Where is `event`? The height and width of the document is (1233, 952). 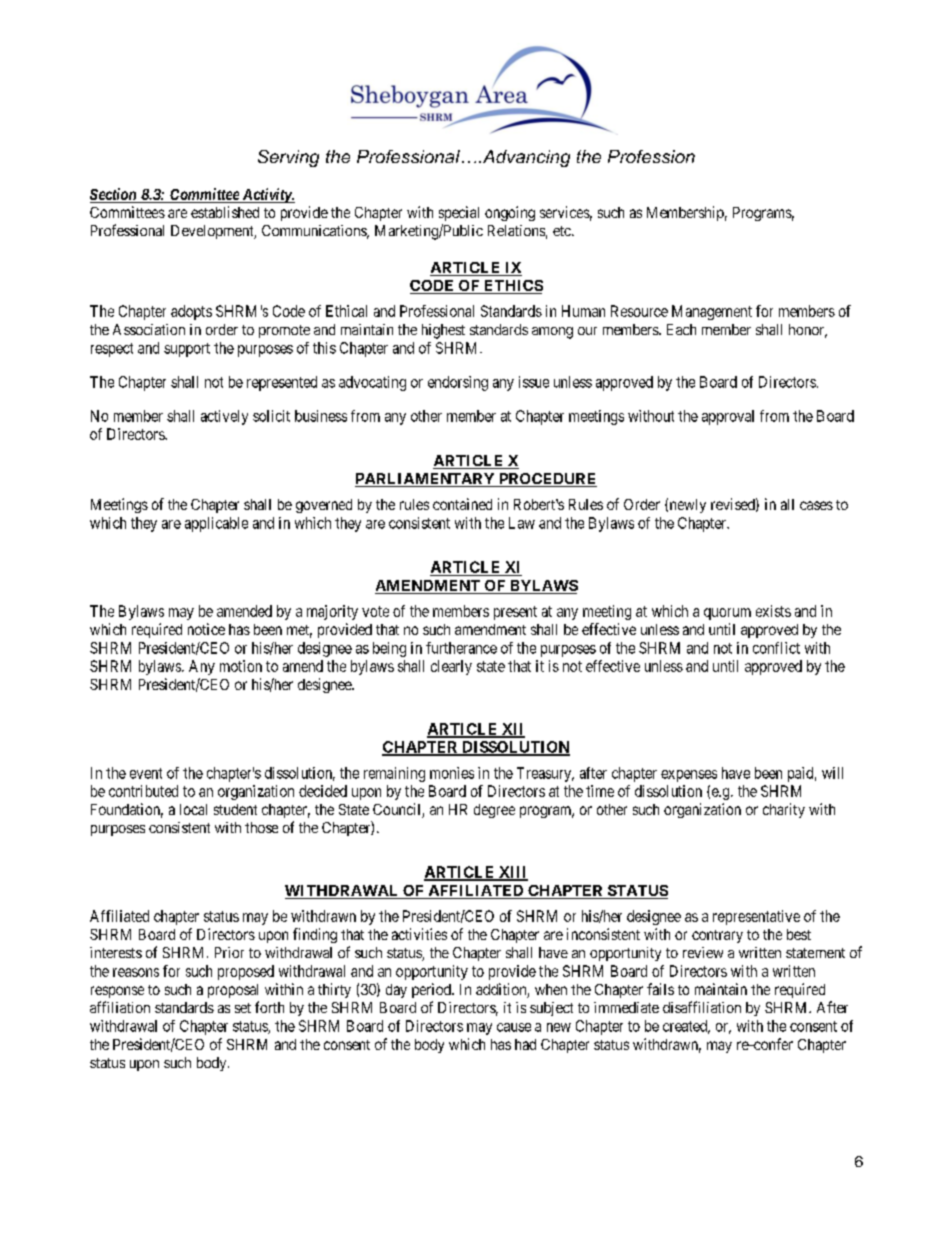 event is located at coordinates (146, 773).
